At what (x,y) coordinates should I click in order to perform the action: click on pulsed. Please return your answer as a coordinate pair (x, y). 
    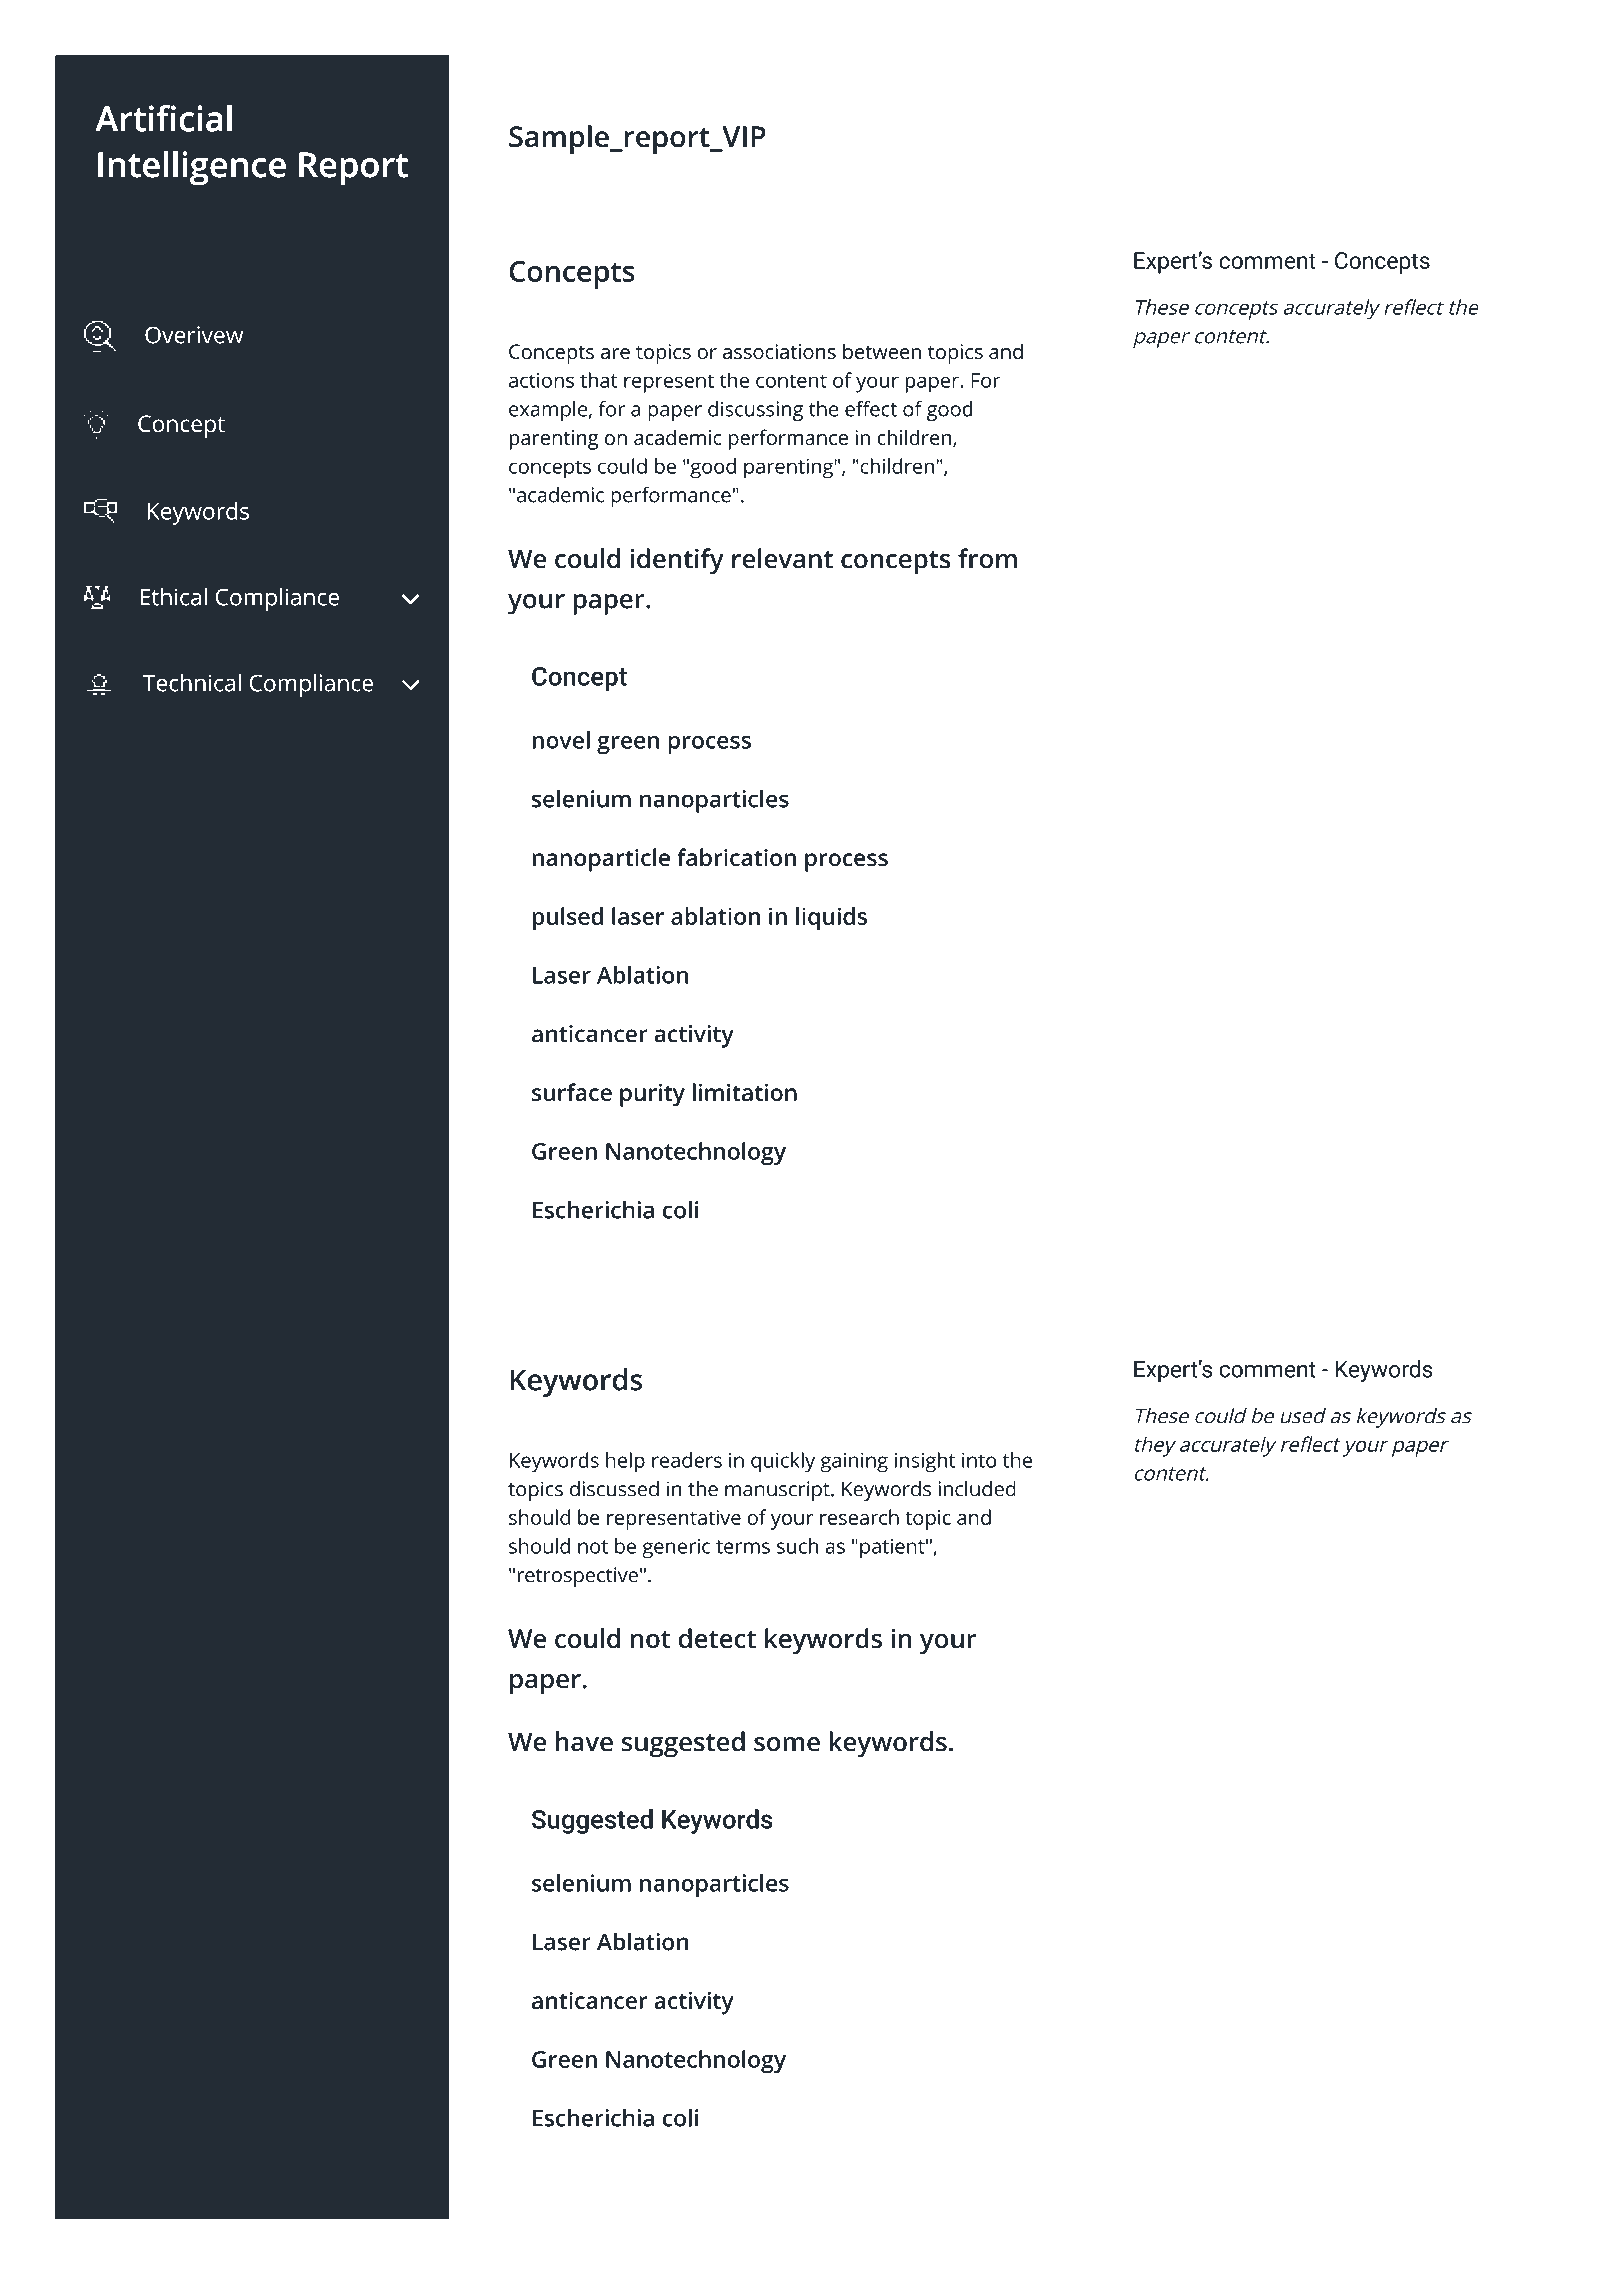
    Looking at the image, I should click on (567, 919).
